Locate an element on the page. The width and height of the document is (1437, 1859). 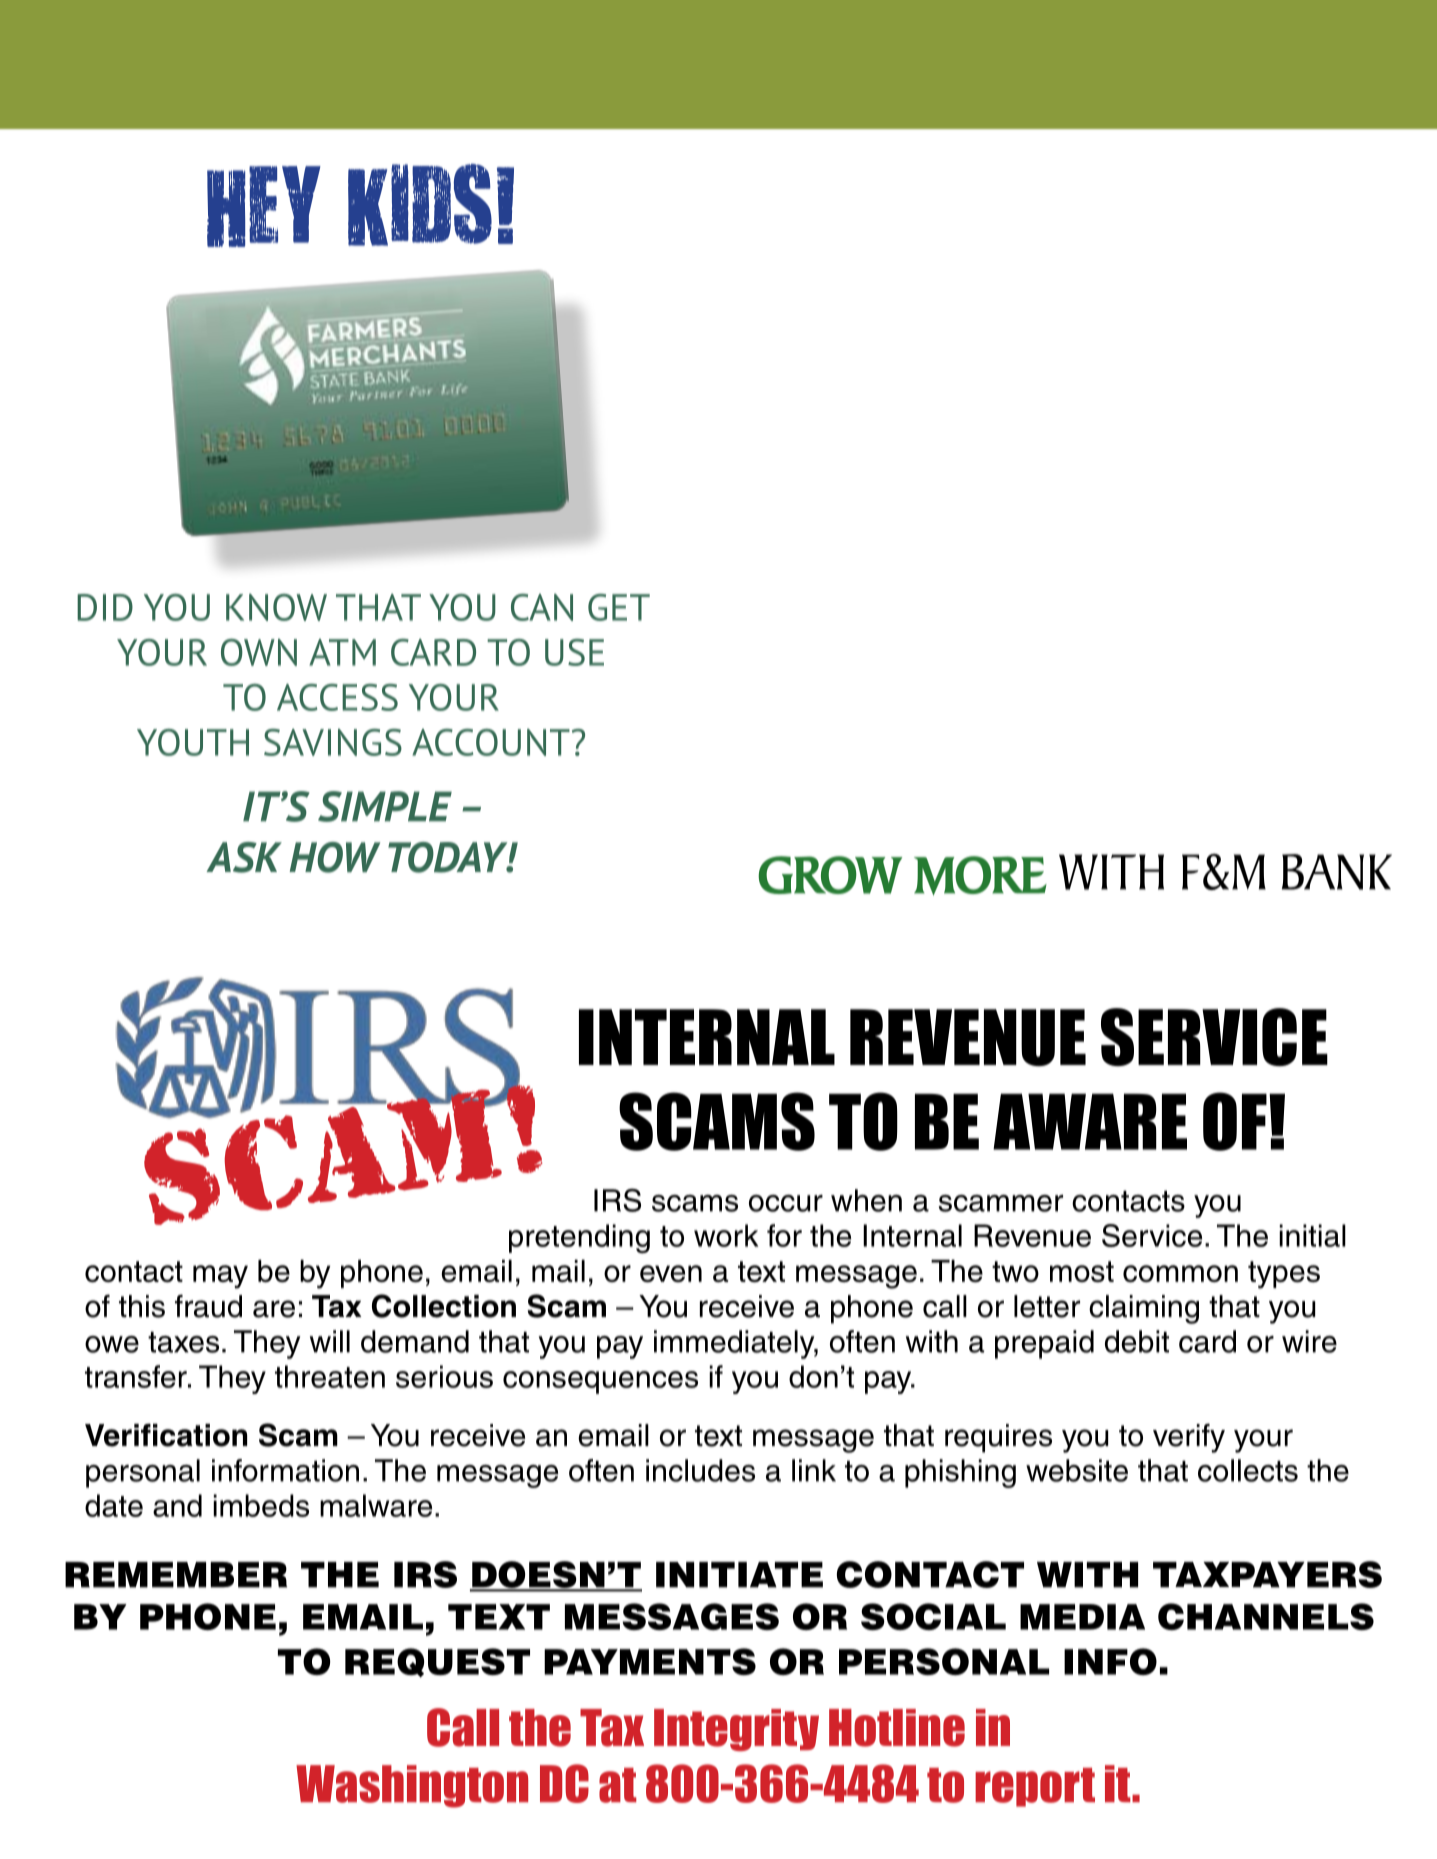
AWARE is located at coordinates (1090, 1122).
